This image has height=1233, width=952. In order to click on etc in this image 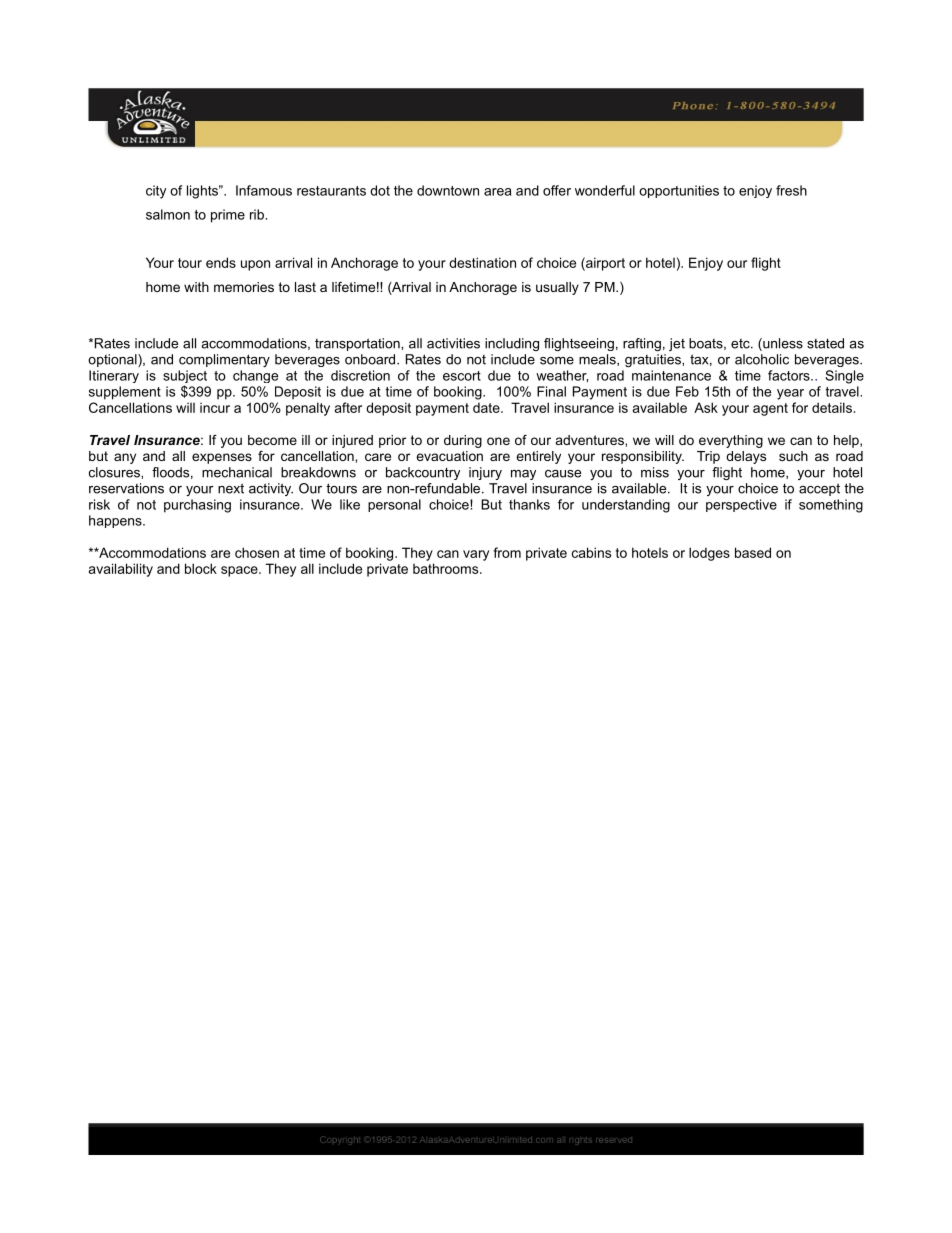, I will do `click(741, 344)`.
